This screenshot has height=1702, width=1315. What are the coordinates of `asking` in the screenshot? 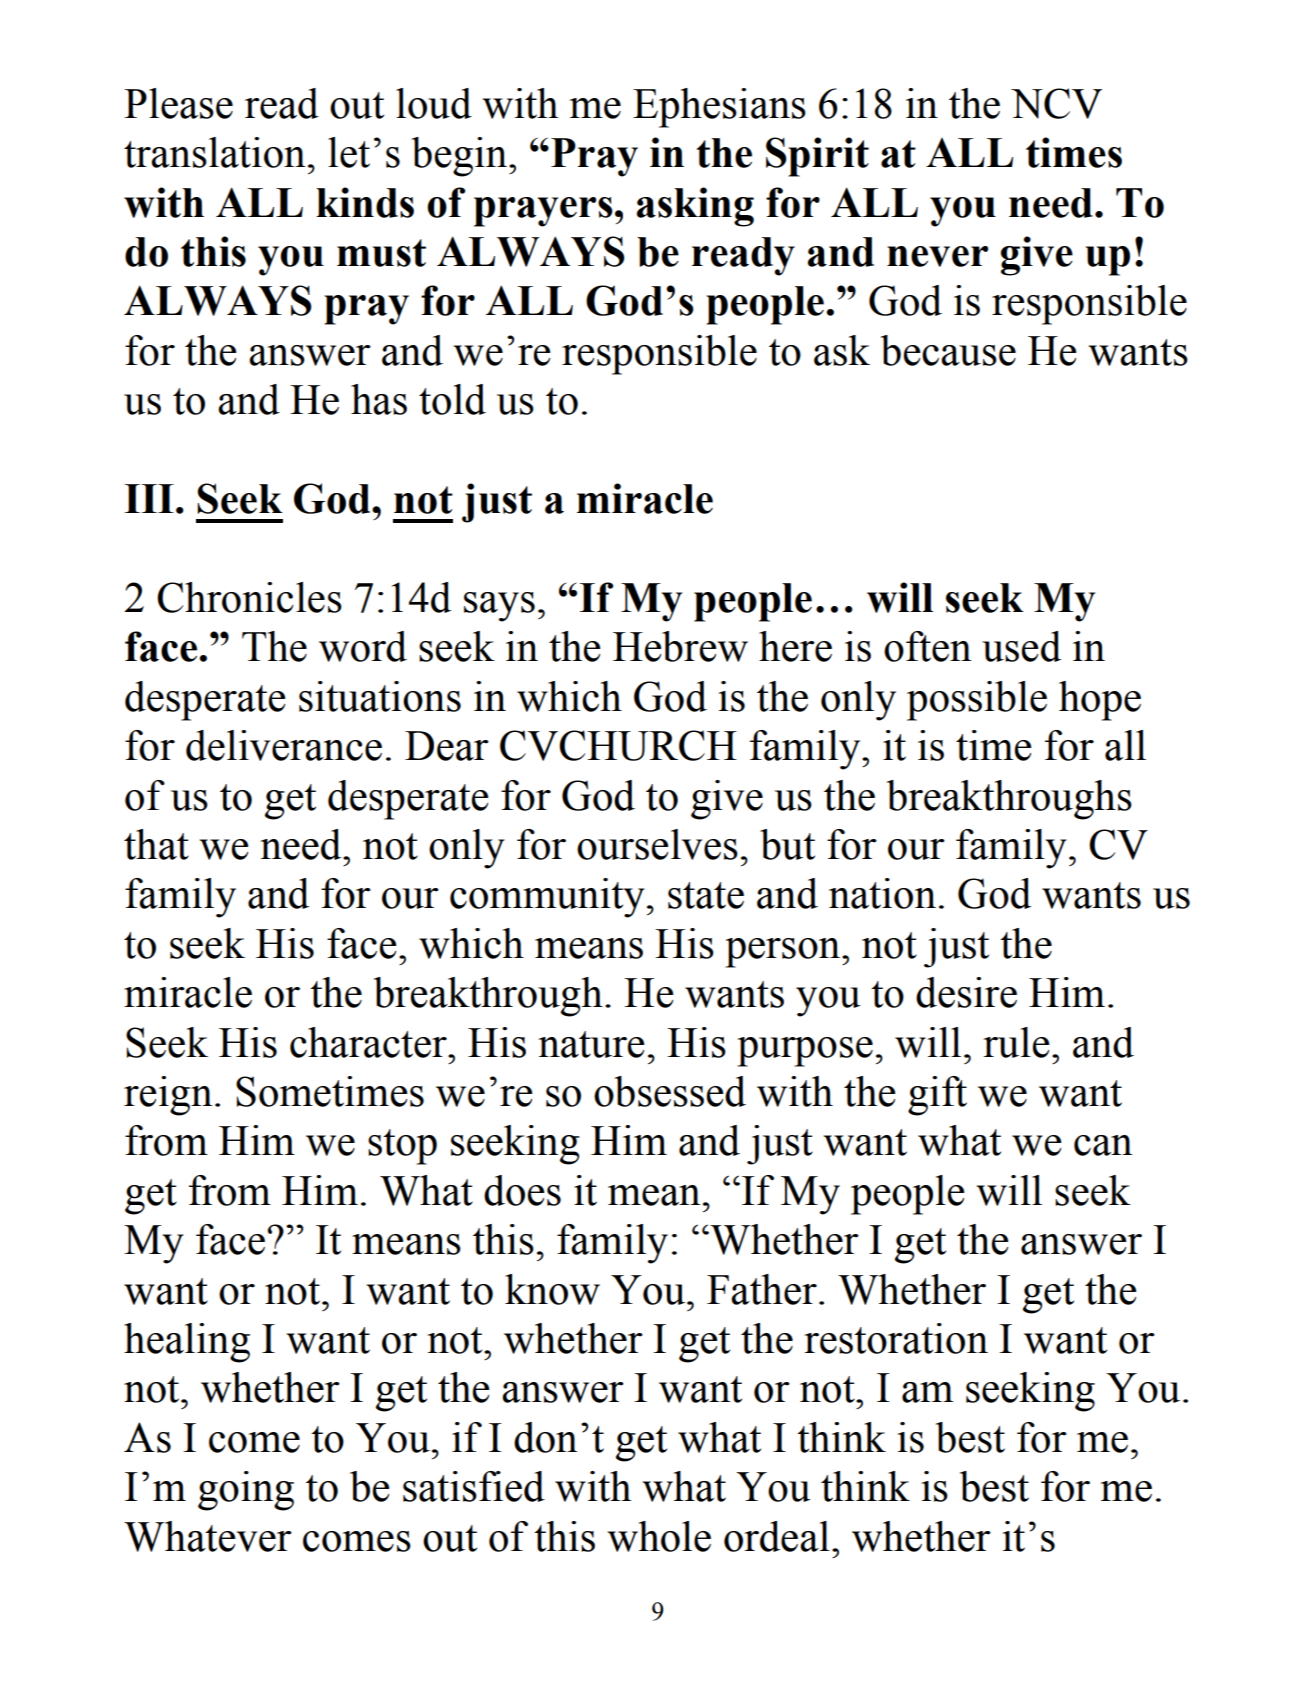 It's located at (695, 207).
